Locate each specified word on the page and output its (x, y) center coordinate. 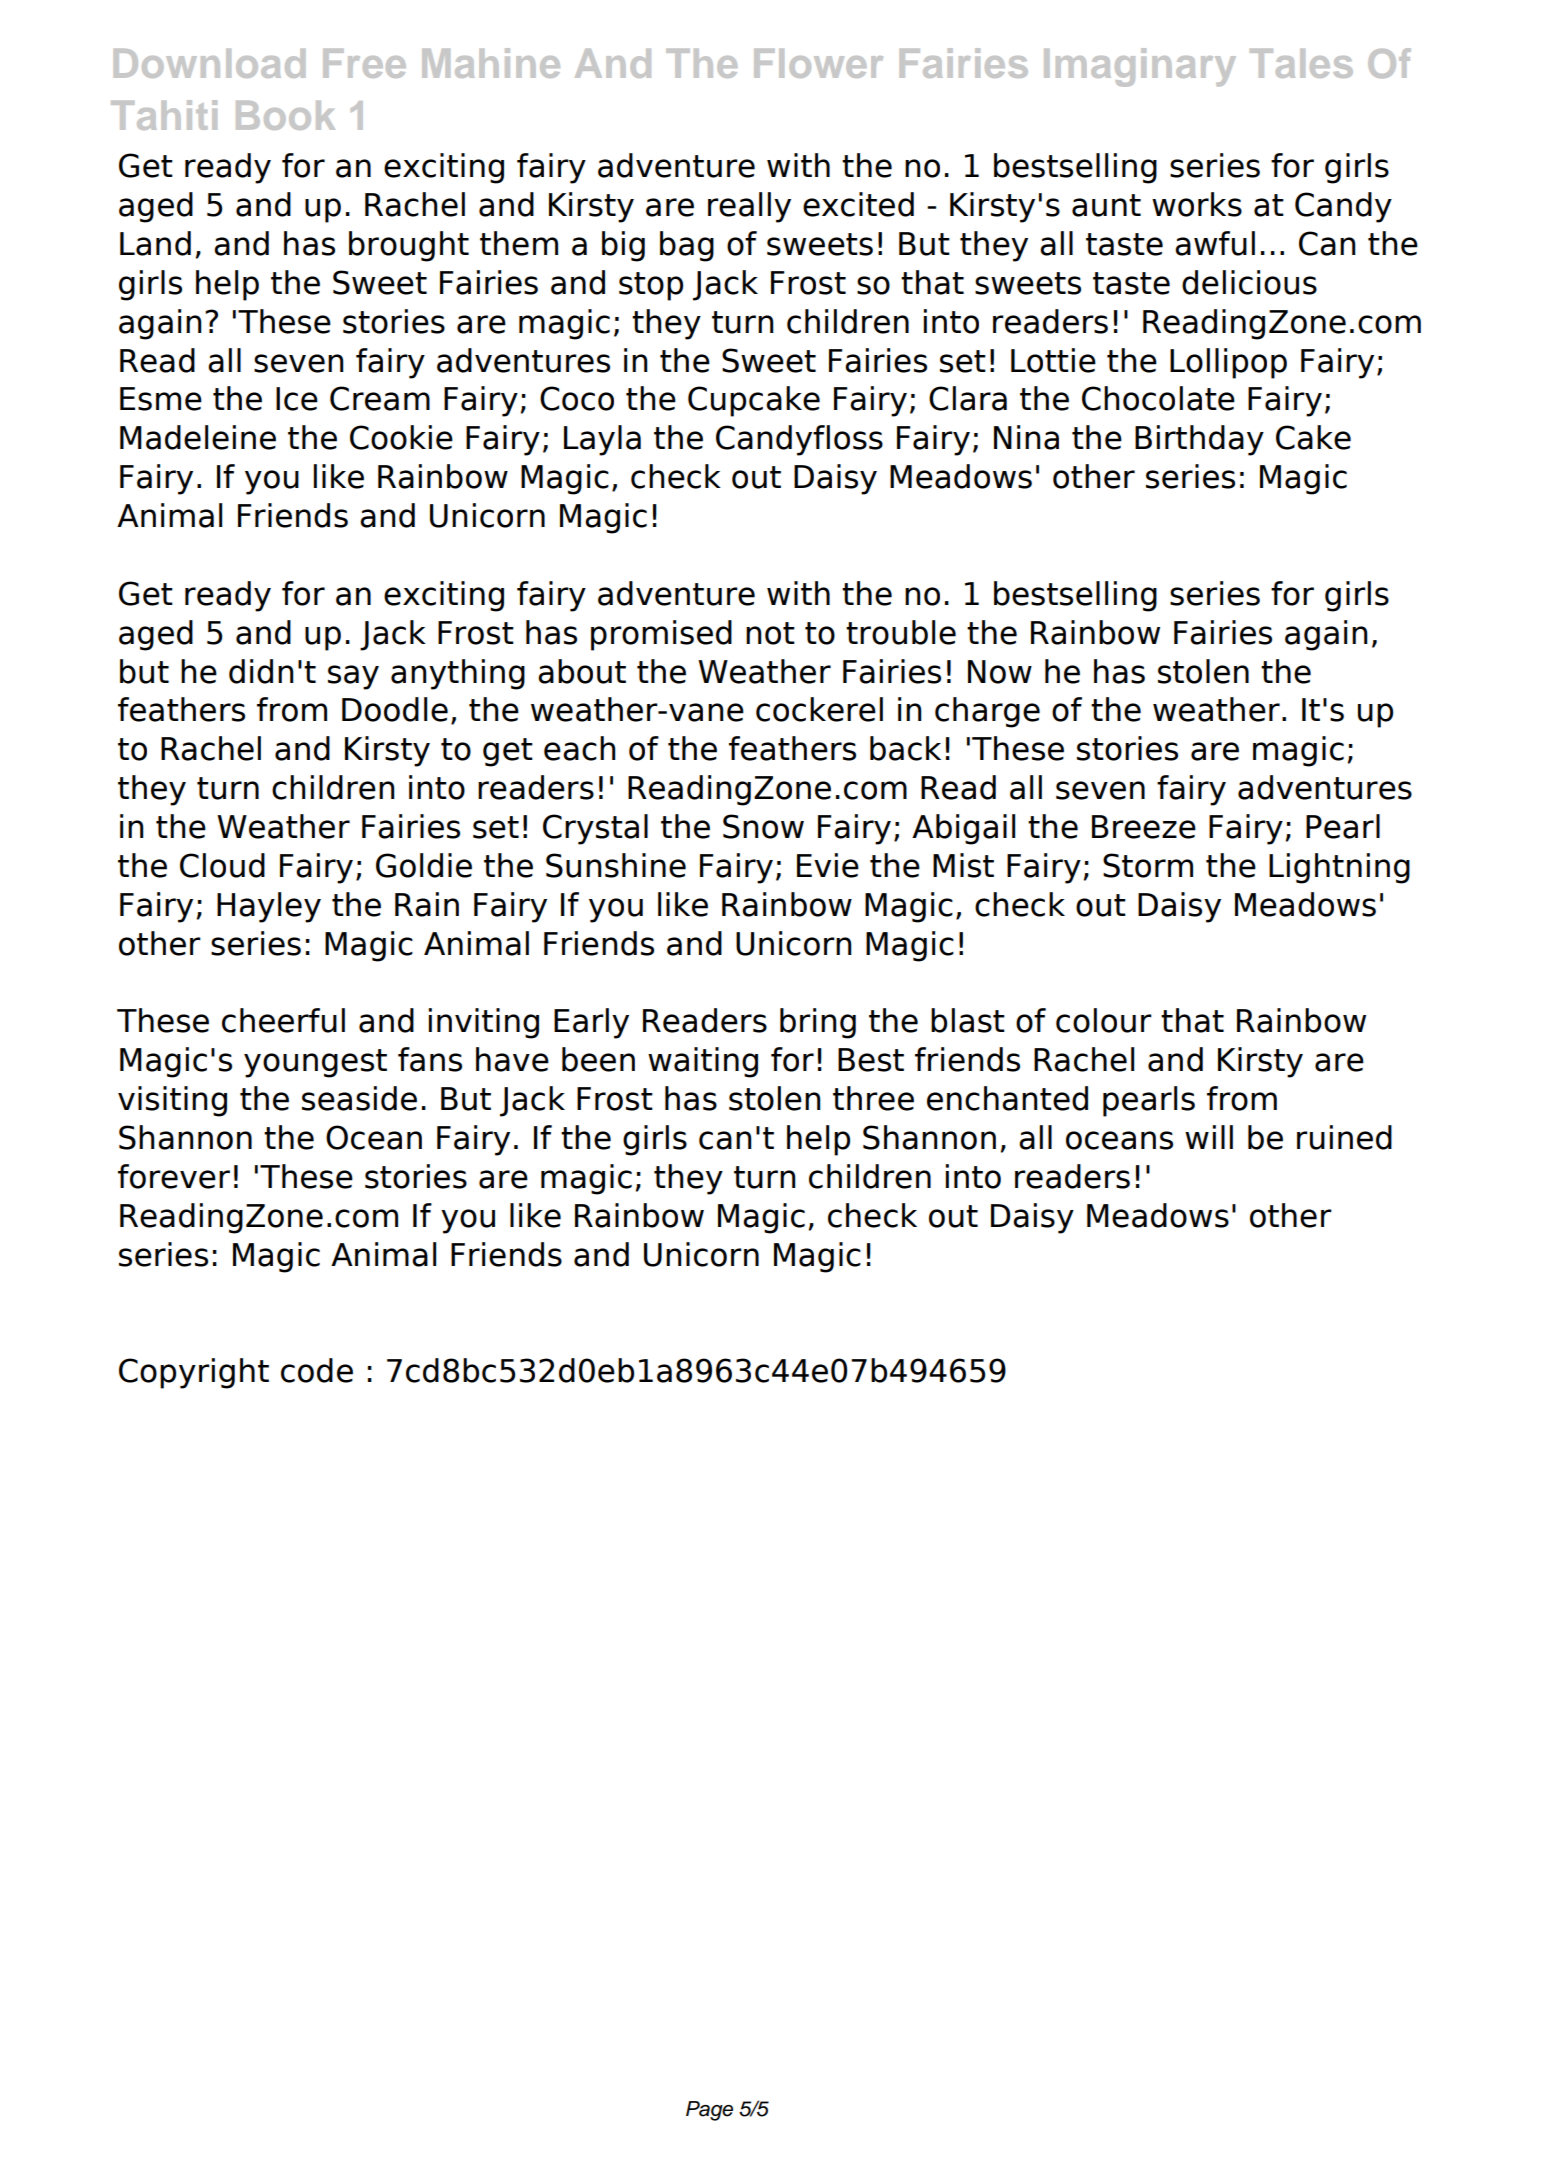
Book (285, 115)
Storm (1148, 865)
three (873, 1098)
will (1209, 1137)
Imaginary (1140, 67)
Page (709, 2111)
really (749, 207)
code (317, 1370)
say (353, 677)
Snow (763, 826)
